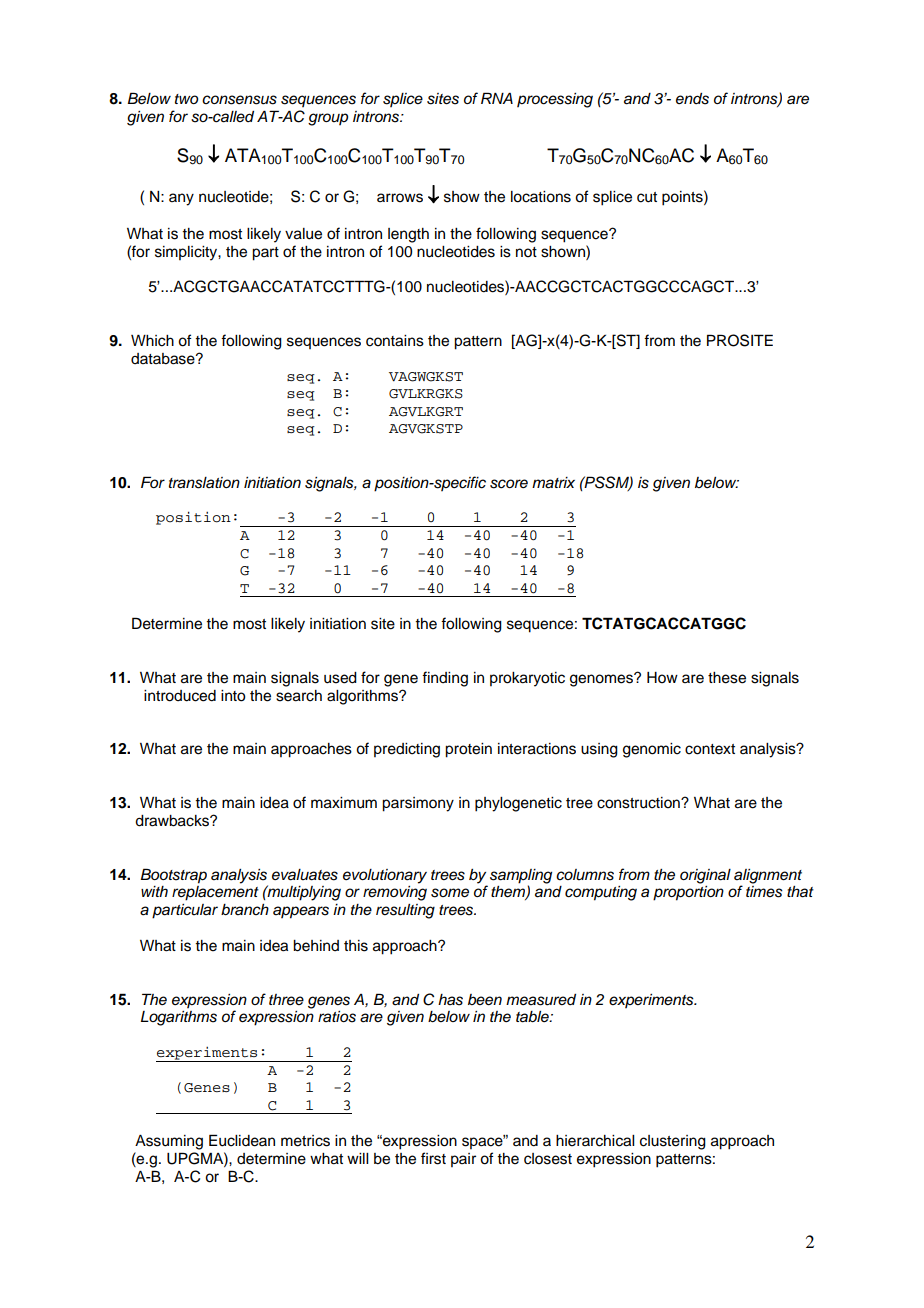 Image resolution: width=924 pixels, height=1308 pixels. I want to click on finding, so click(445, 679).
